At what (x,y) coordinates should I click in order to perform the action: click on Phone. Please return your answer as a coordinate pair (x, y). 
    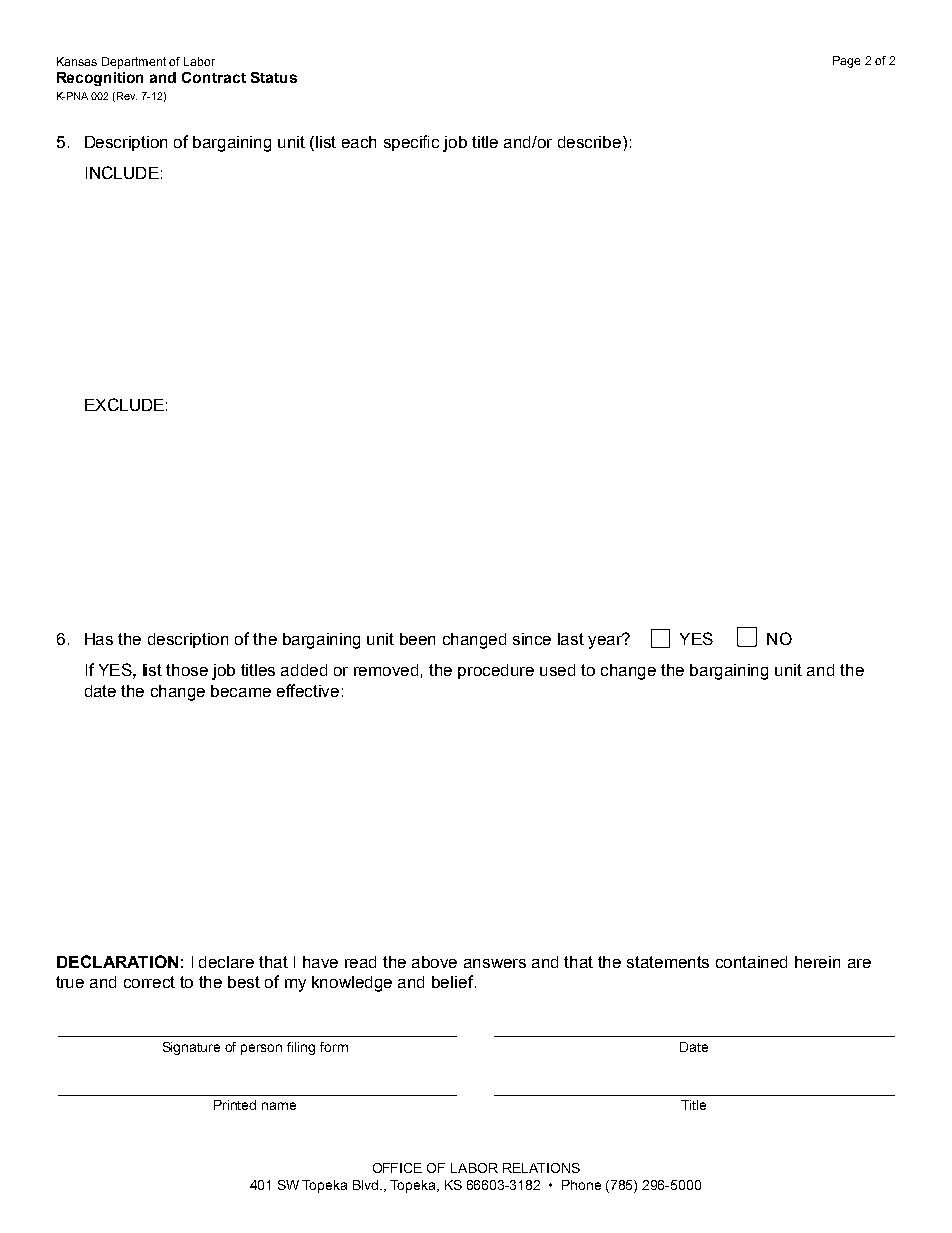
    Looking at the image, I should click on (581, 1185).
